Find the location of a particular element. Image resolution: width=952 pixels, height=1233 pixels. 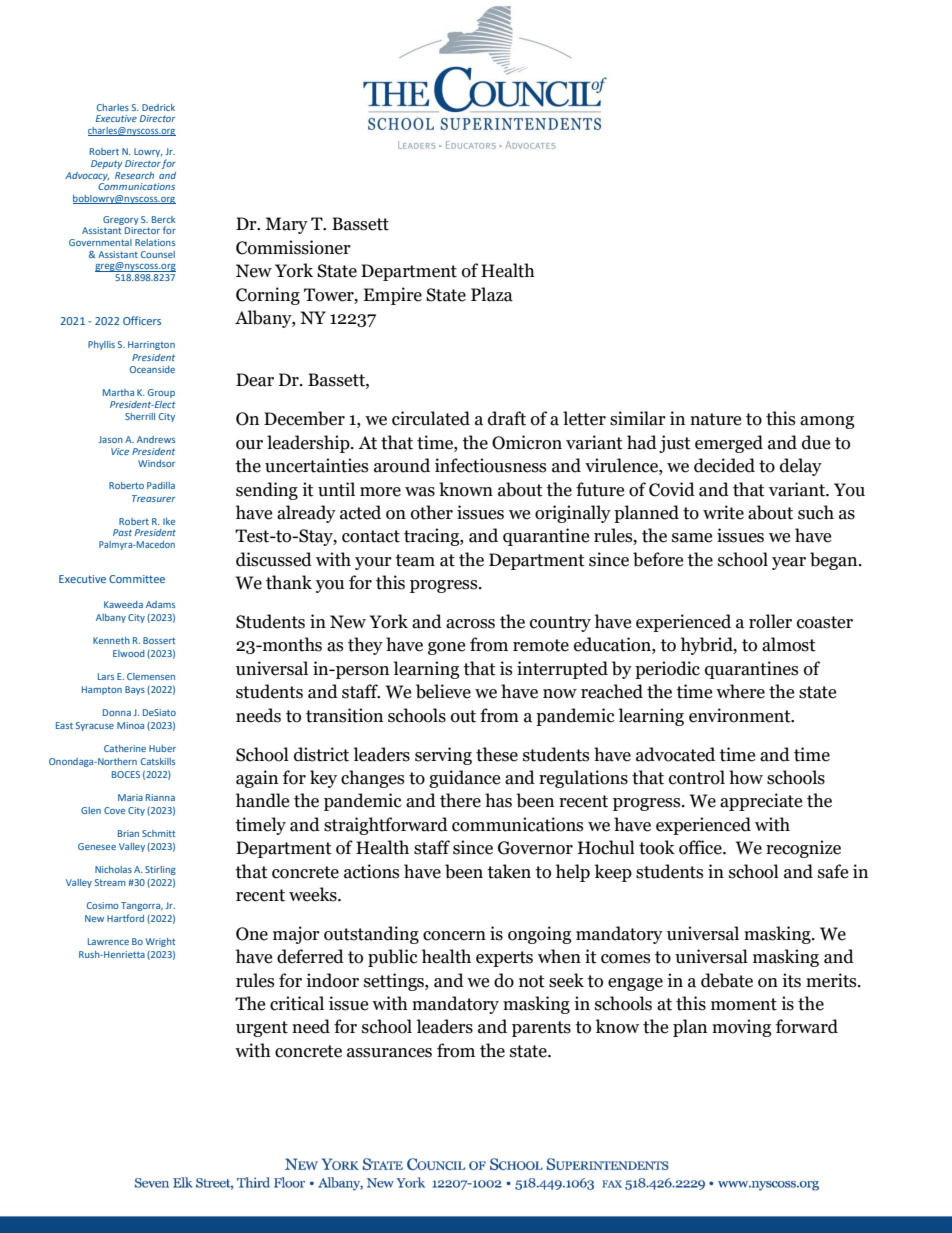

roller is located at coordinates (770, 621).
